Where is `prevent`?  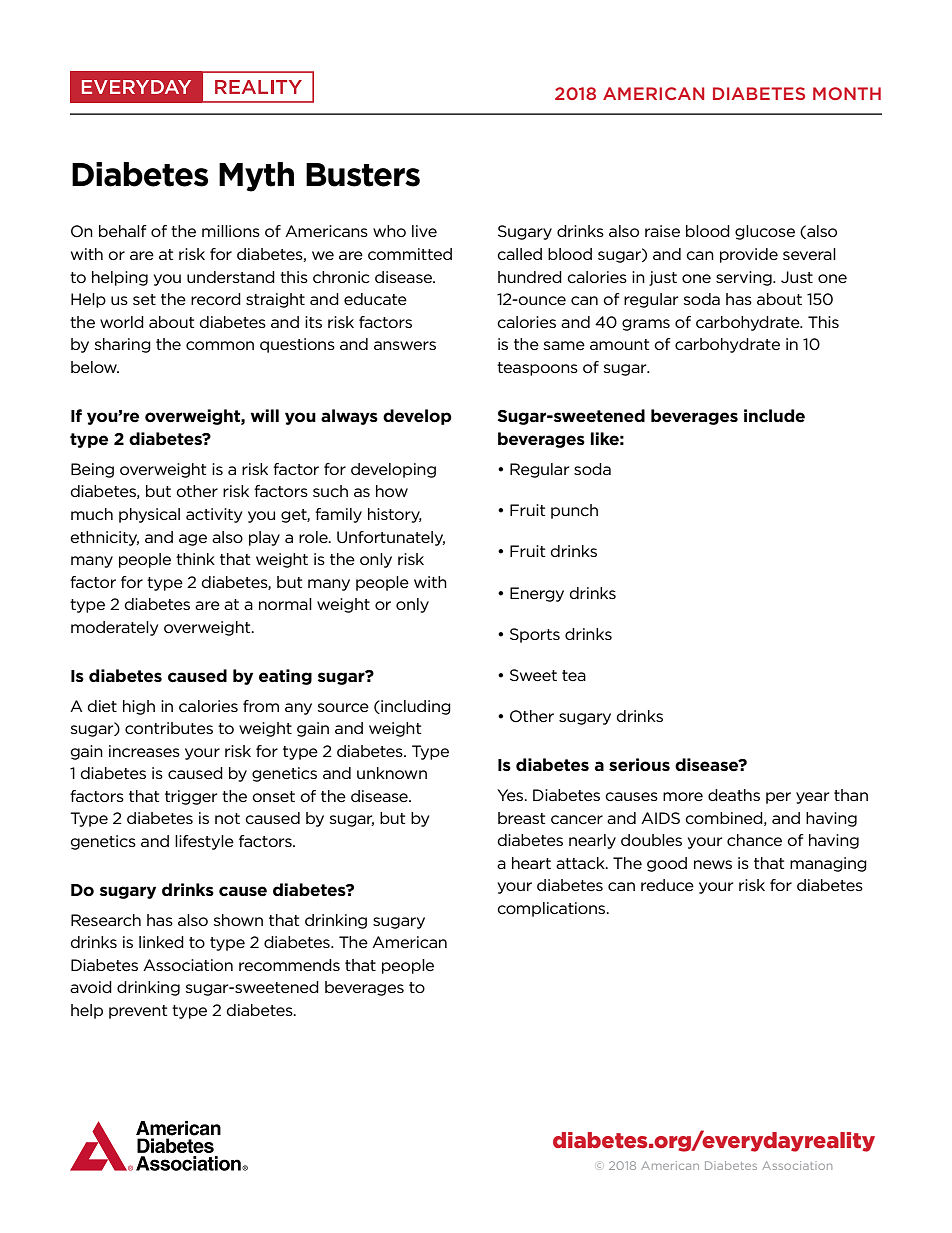 prevent is located at coordinates (138, 1012).
